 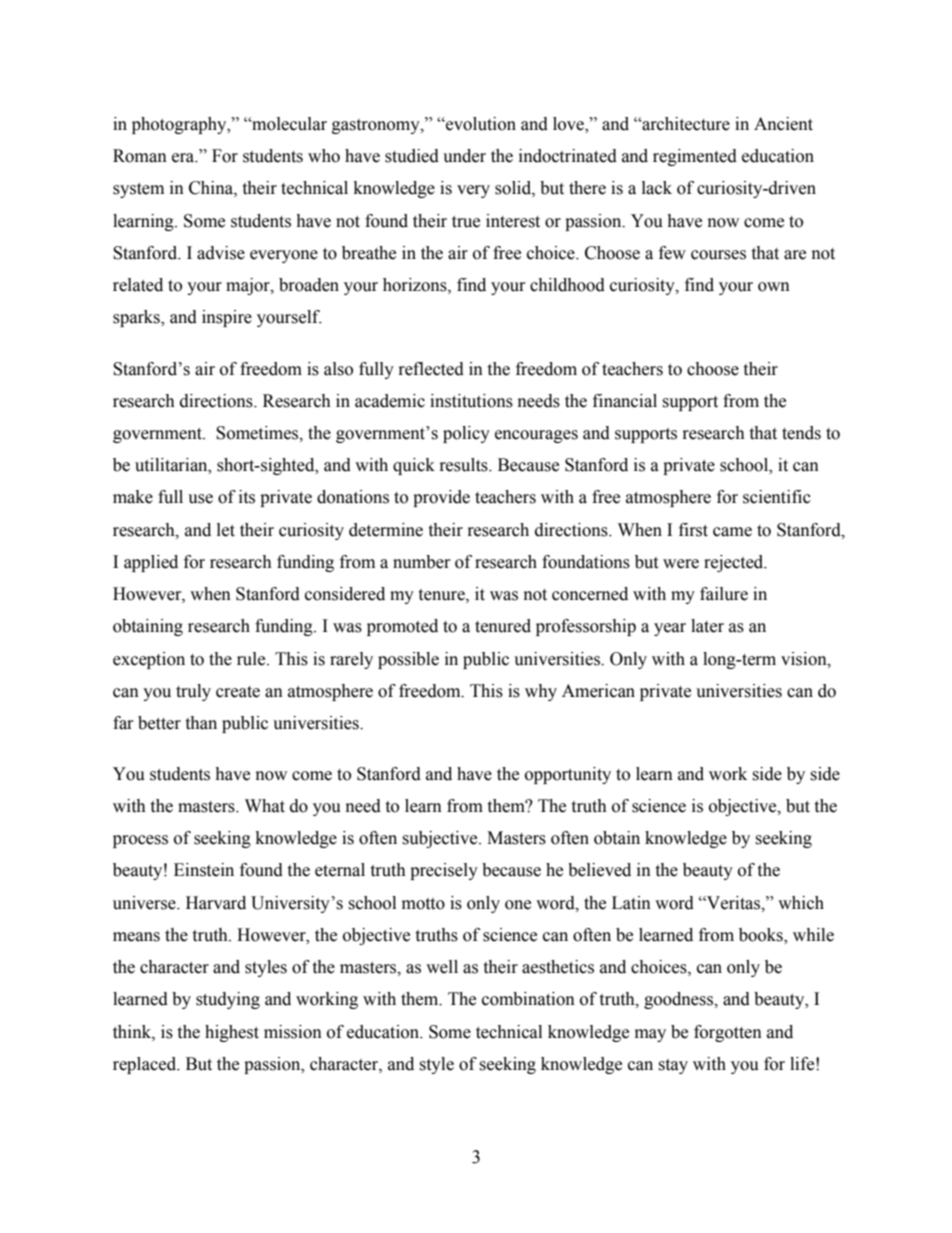 I want to click on reflected, so click(x=431, y=369).
